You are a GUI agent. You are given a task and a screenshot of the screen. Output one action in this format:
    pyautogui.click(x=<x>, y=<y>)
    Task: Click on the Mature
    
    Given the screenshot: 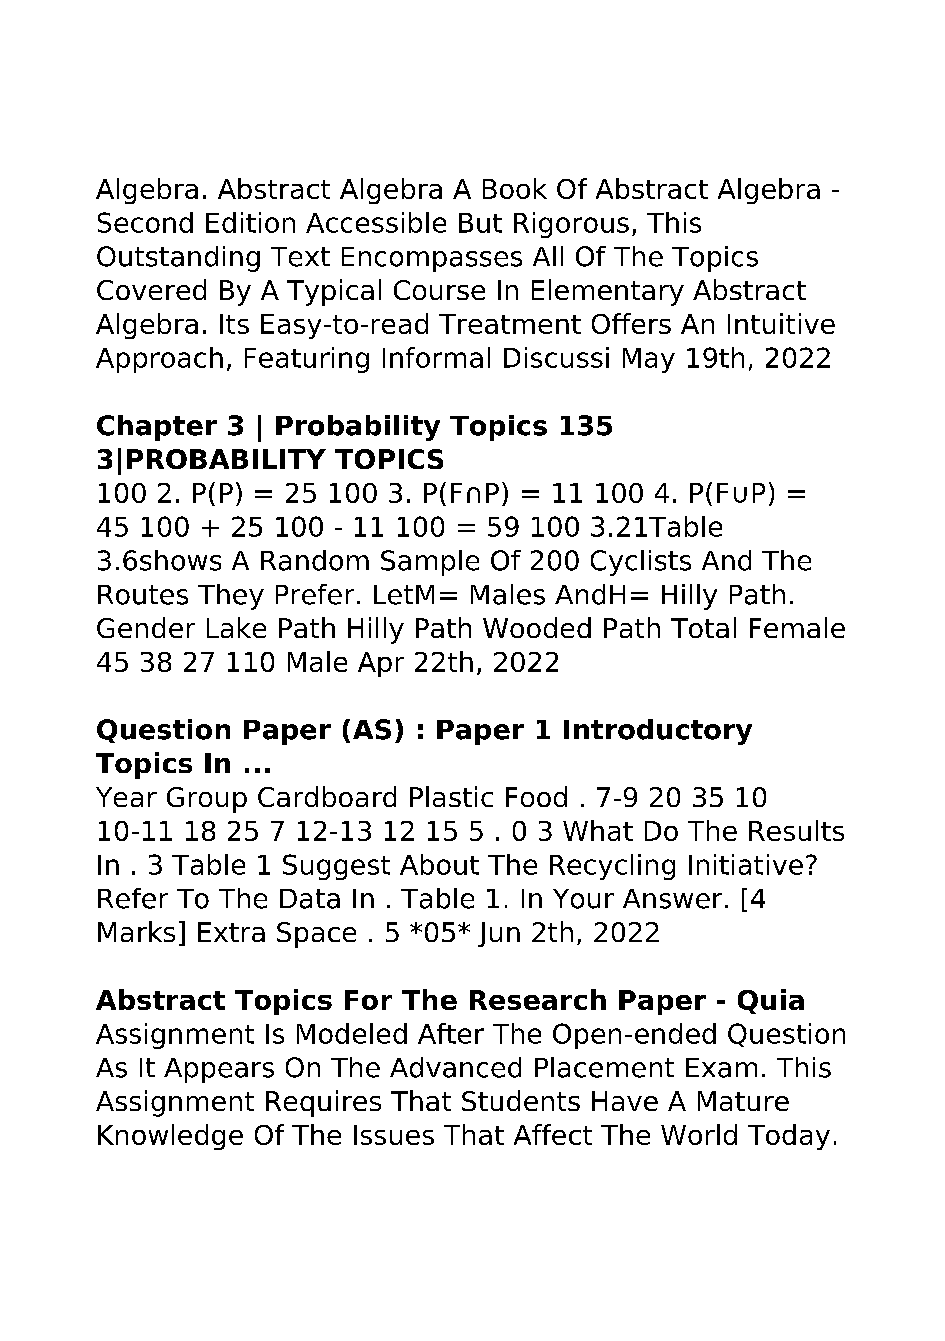 What is the action you would take?
    pyautogui.click(x=743, y=1101)
